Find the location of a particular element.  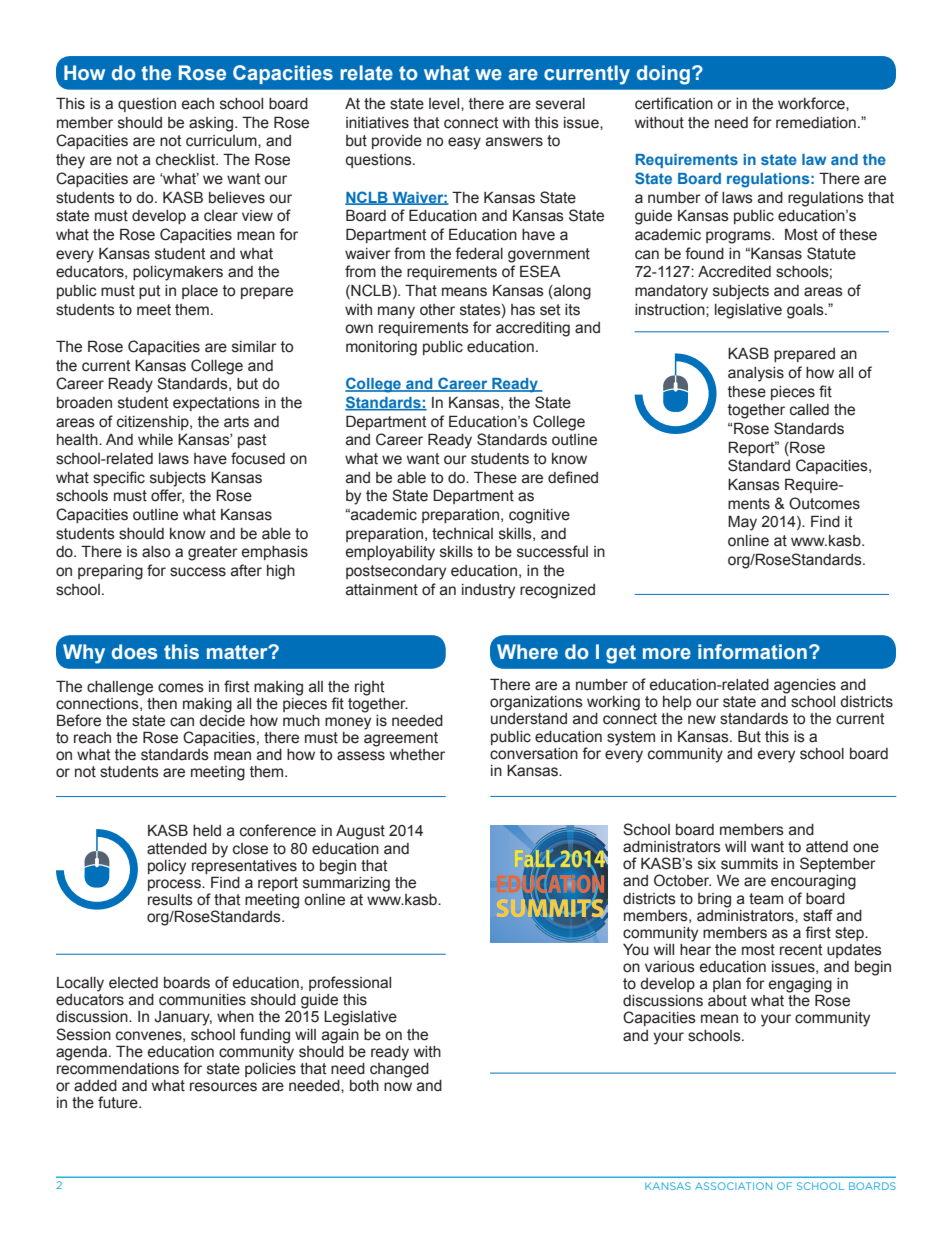

future is located at coordinates (119, 1102).
